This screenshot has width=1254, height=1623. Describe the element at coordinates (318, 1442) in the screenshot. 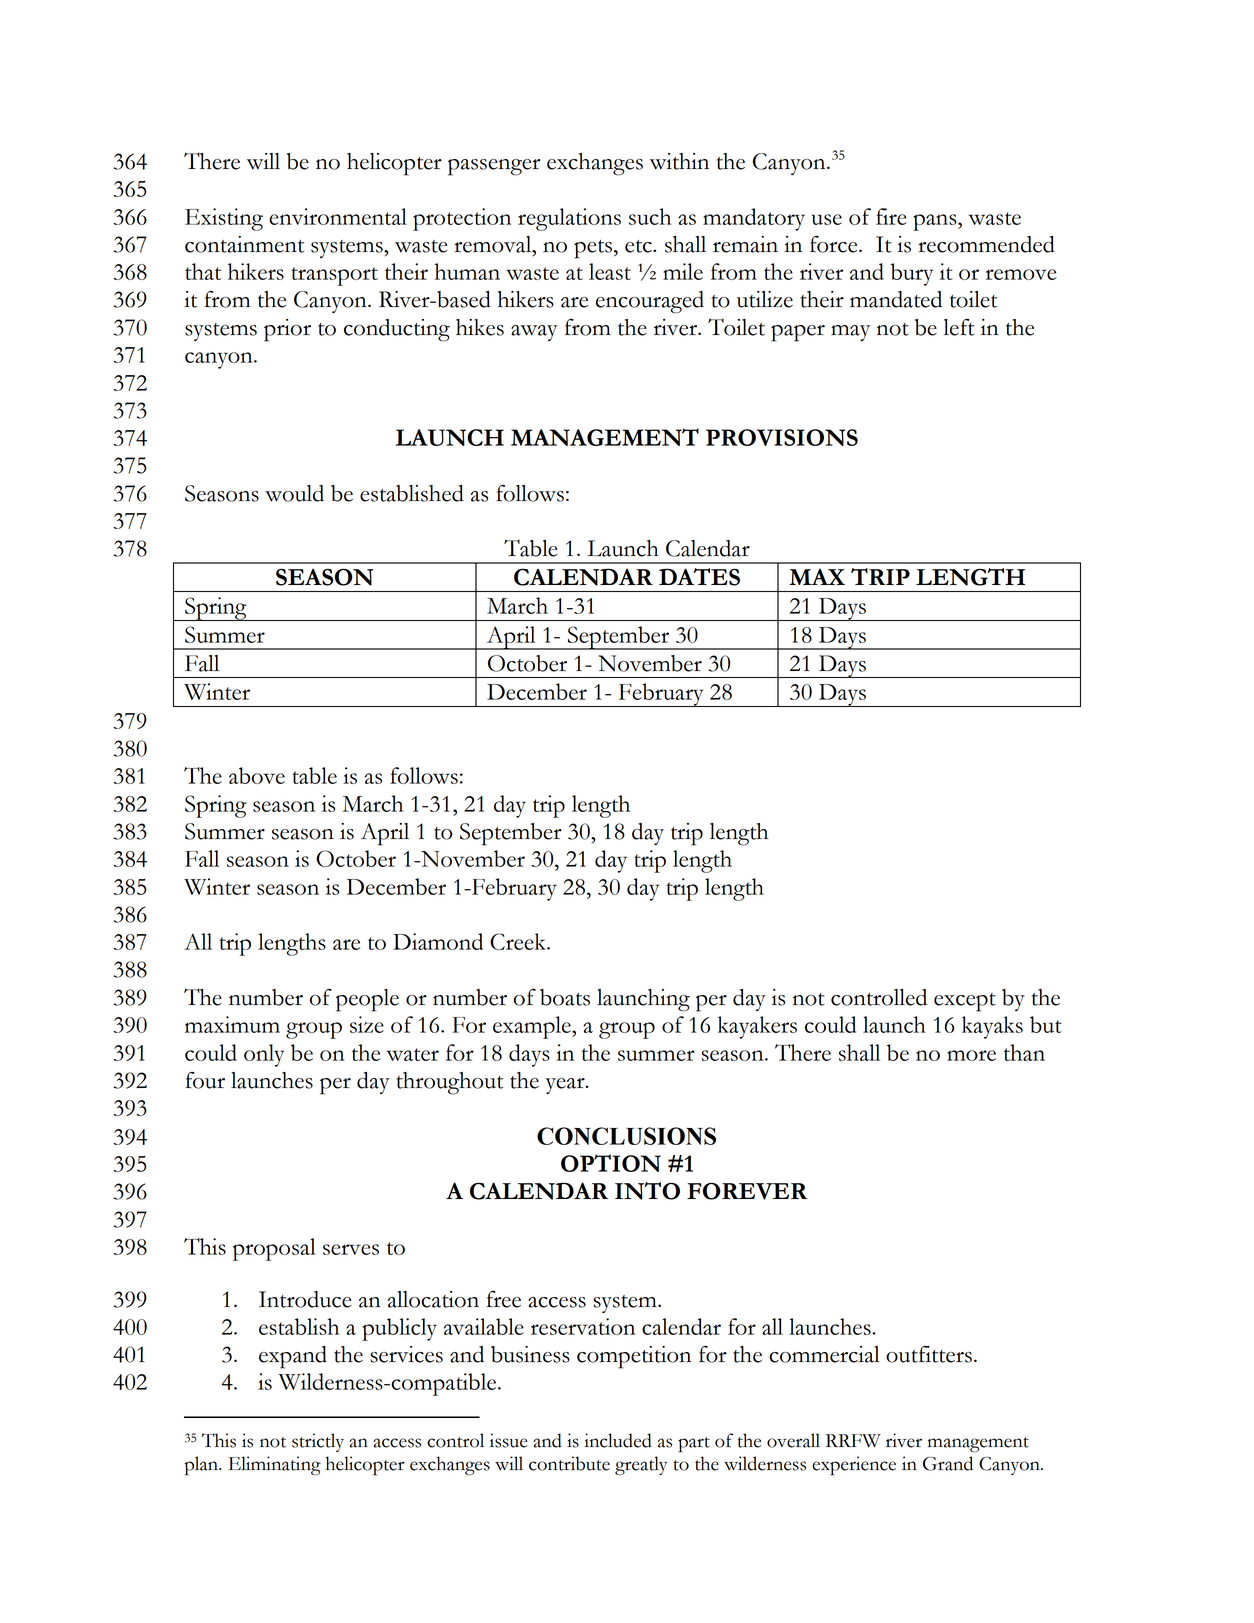

I see `strictly` at that location.
